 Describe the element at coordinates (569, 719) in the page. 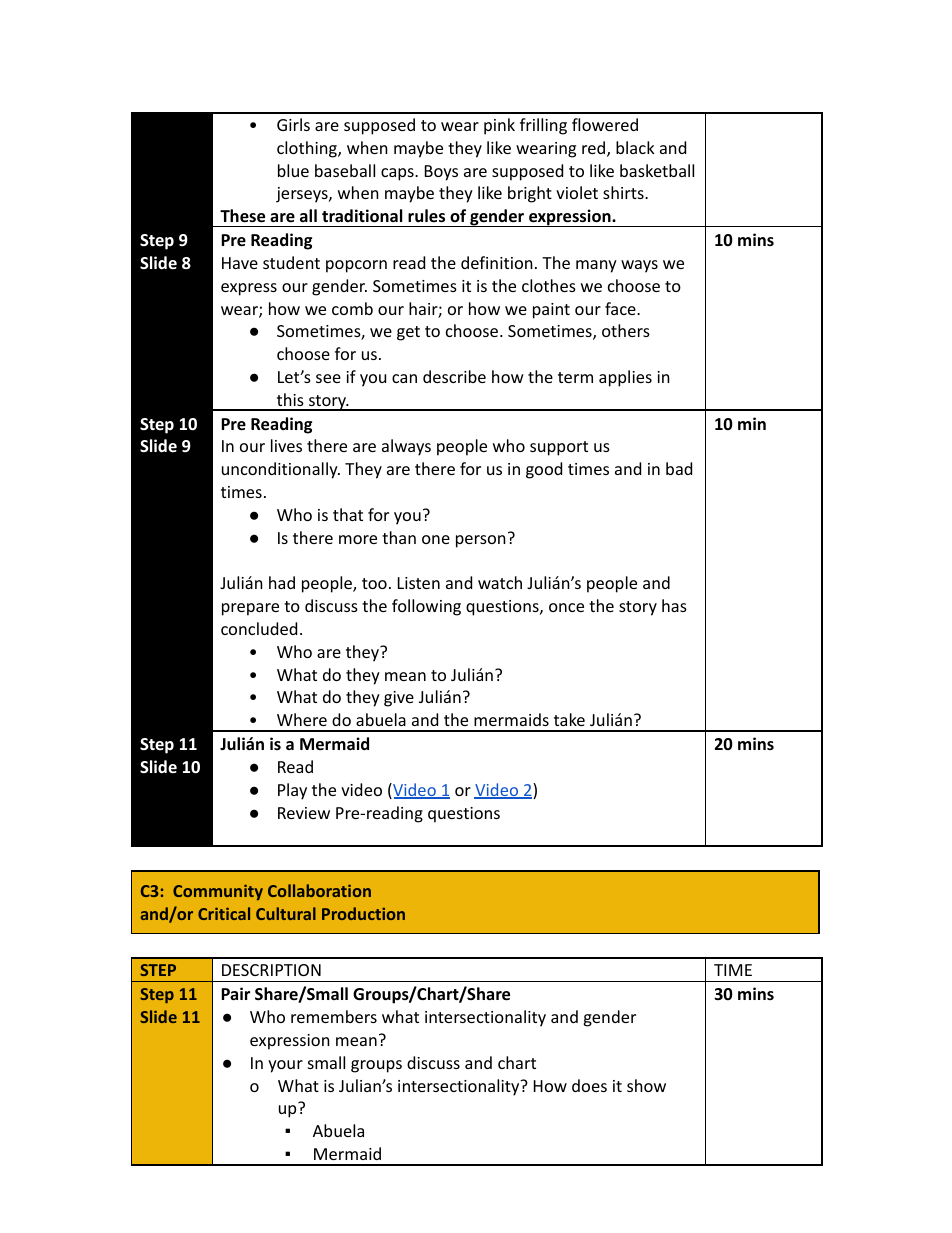

I see `take` at that location.
